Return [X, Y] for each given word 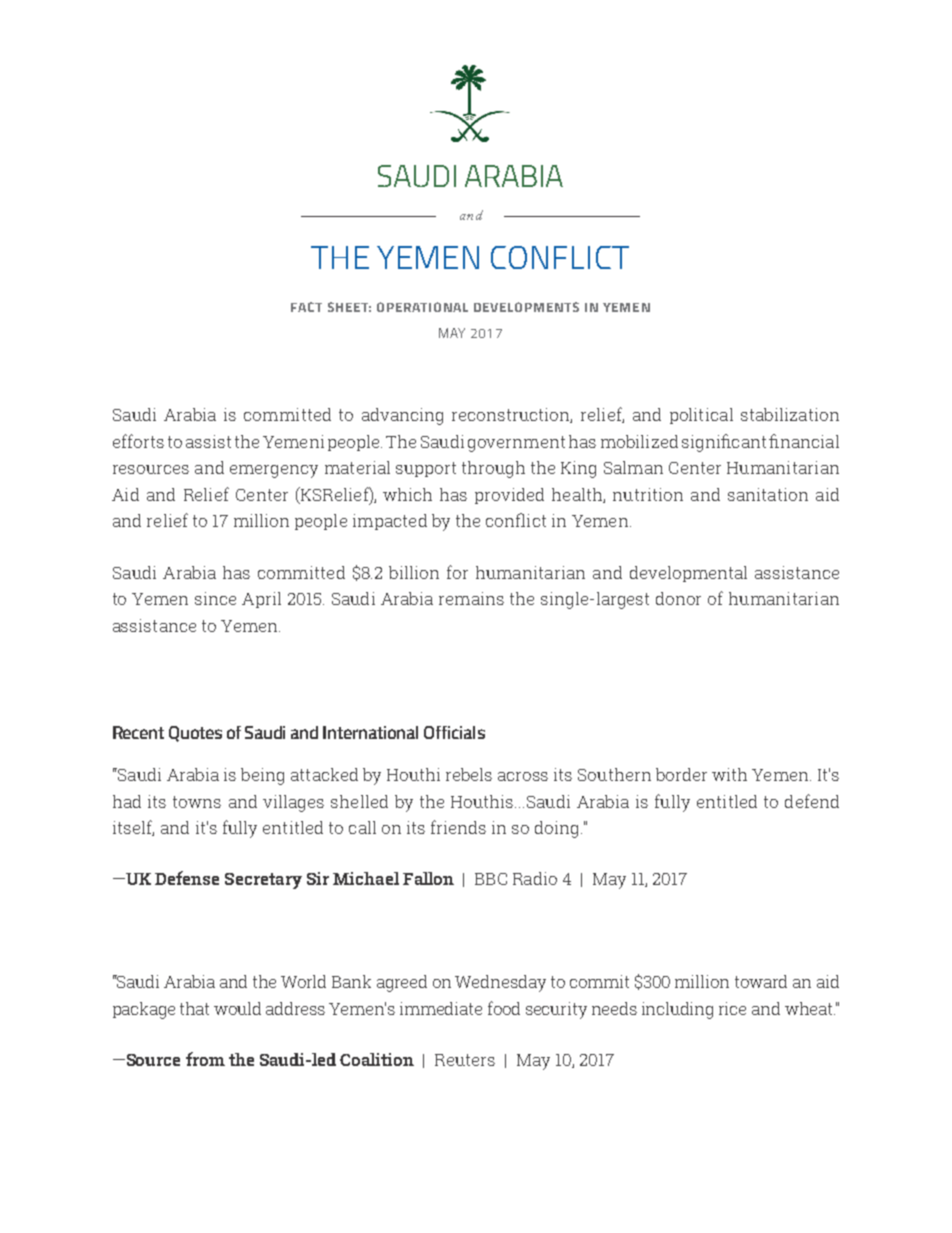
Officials [454, 732]
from [205, 1059]
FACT [306, 307]
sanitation [768, 494]
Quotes [195, 734]
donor [678, 598]
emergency [274, 471]
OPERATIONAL [422, 307]
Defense [187, 878]
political [701, 416]
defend [812, 801]
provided [509, 496]
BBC [491, 879]
